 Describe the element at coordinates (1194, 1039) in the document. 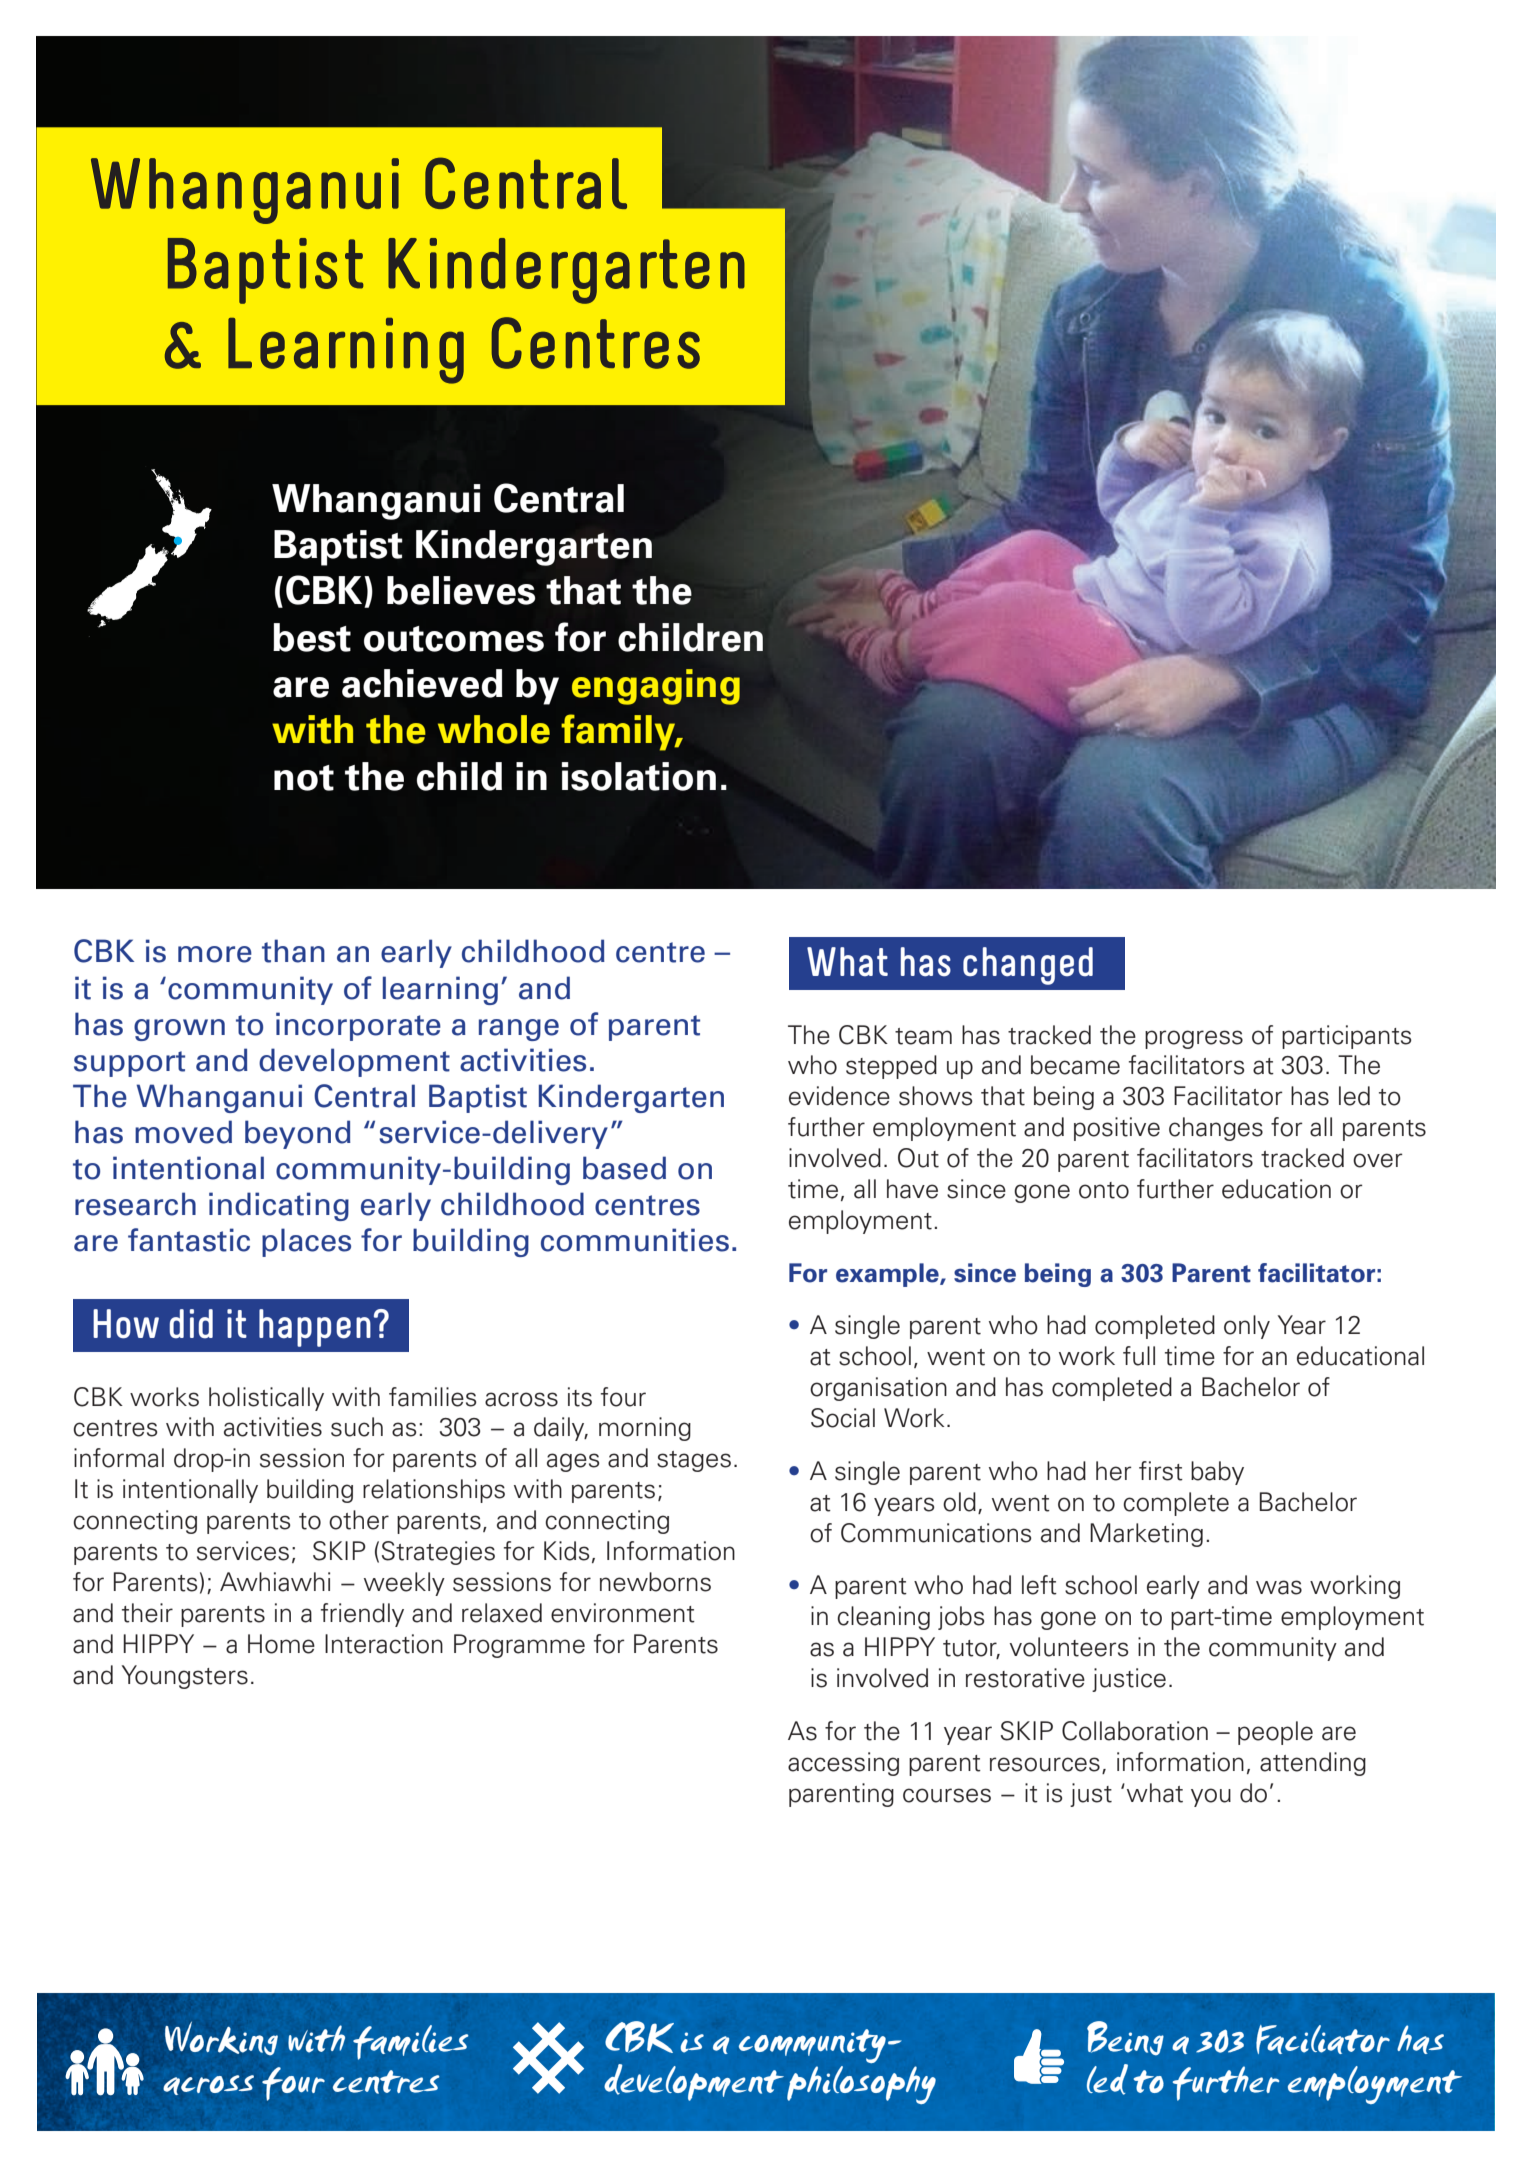

I see `progress` at that location.
